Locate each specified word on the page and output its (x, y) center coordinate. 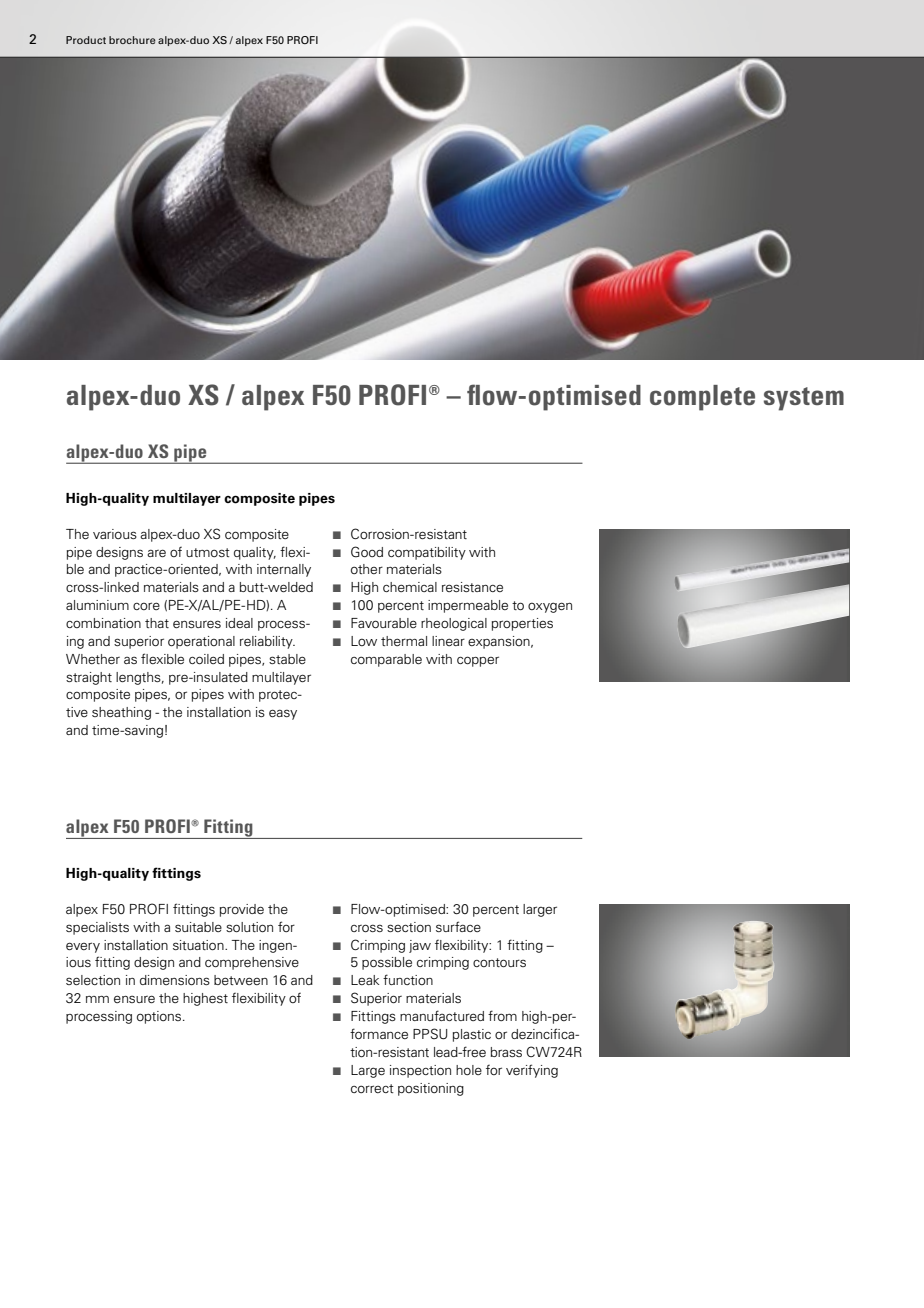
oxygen (550, 607)
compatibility (427, 553)
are (156, 553)
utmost (208, 552)
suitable (198, 927)
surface (458, 926)
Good (367, 552)
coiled (206, 659)
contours (499, 963)
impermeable (468, 606)
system (804, 399)
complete (702, 398)
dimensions (175, 980)
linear (448, 641)
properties (522, 624)
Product (86, 40)
